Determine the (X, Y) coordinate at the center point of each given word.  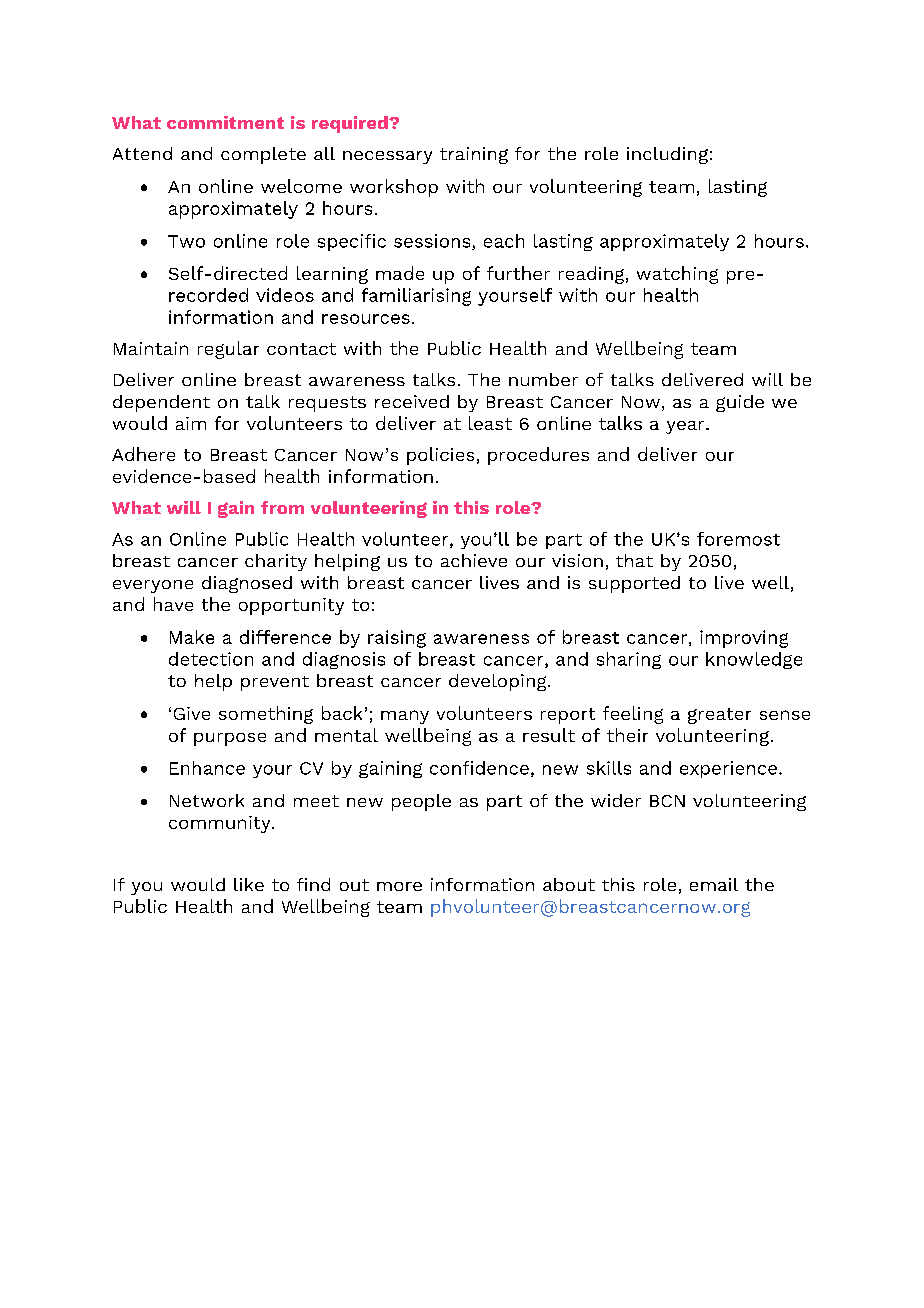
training (474, 155)
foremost (738, 539)
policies (440, 456)
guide (740, 403)
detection (211, 659)
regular (228, 350)
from (282, 507)
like (249, 884)
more (399, 886)
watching (677, 275)
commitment (225, 122)
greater (719, 716)
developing (499, 682)
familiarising (416, 297)
